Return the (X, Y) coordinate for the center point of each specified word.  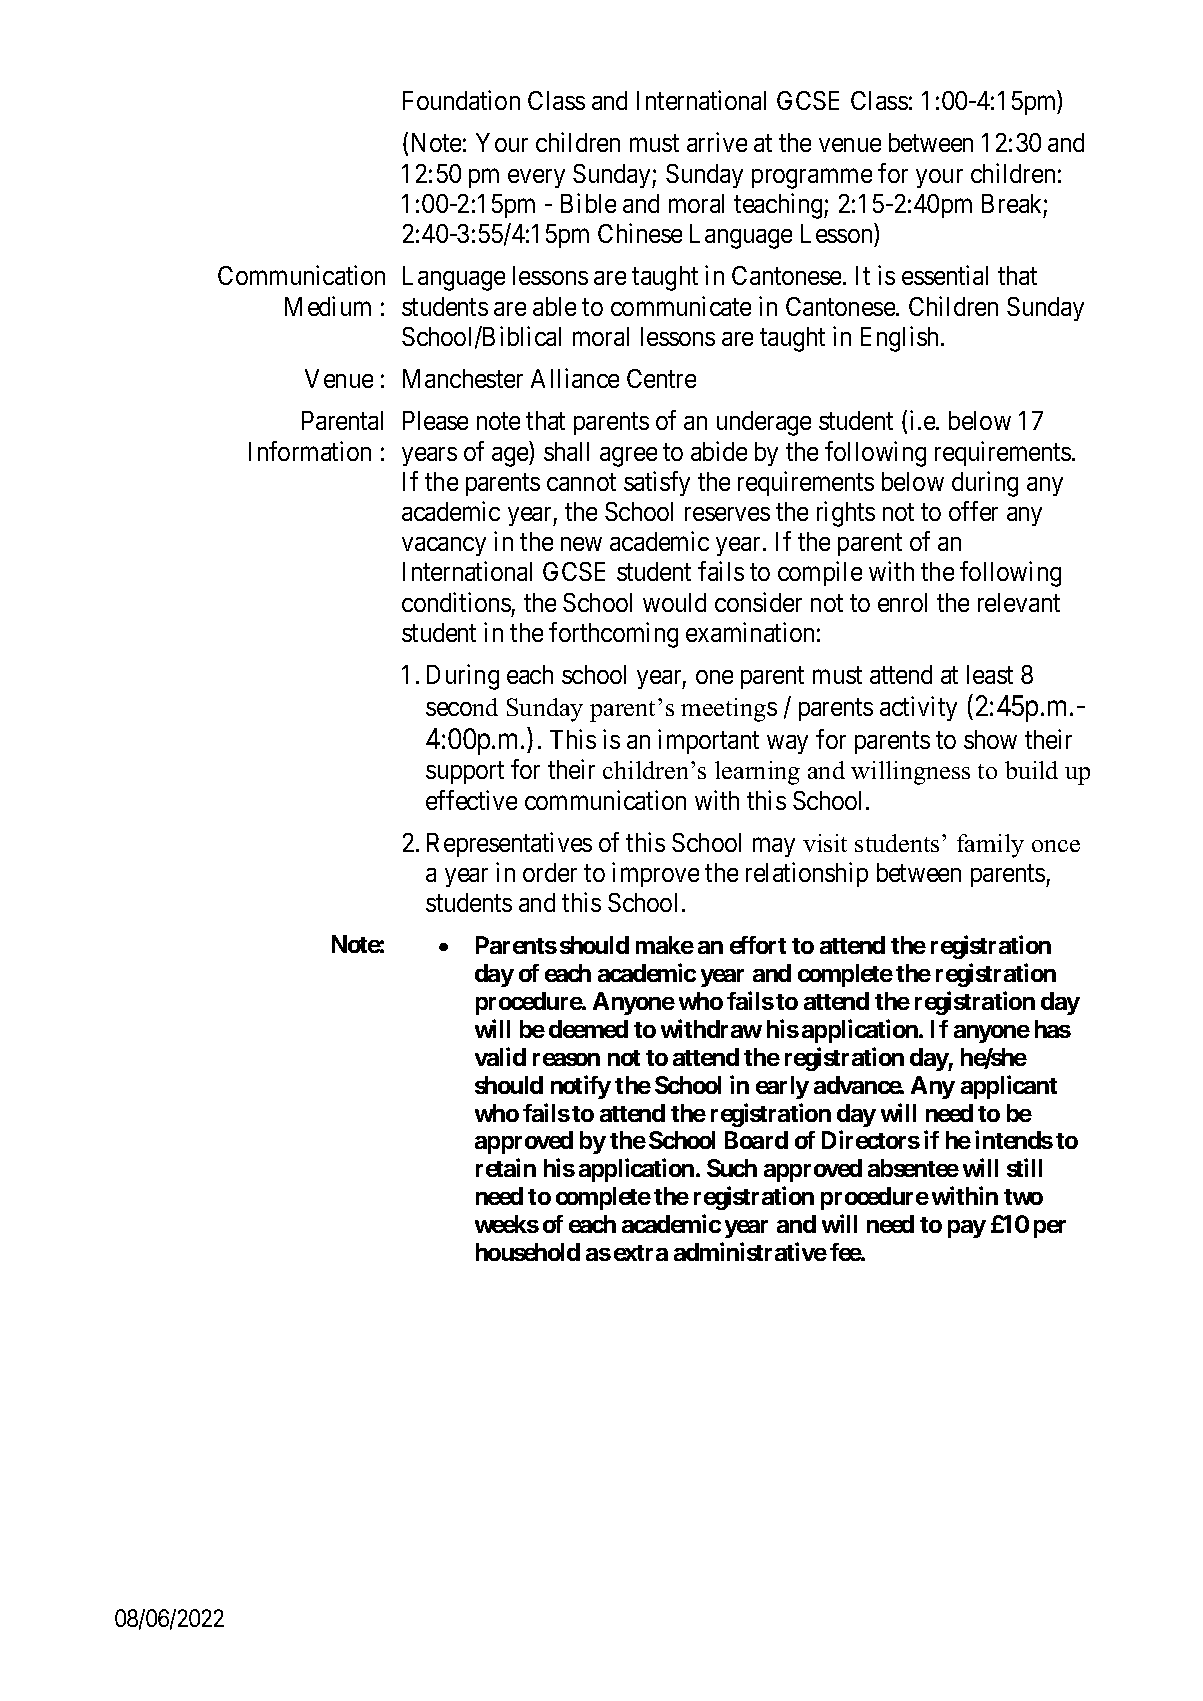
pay (967, 1229)
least (990, 674)
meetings (729, 710)
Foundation (461, 100)
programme (812, 179)
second (462, 707)
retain (506, 1168)
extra (641, 1253)
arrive (717, 142)
